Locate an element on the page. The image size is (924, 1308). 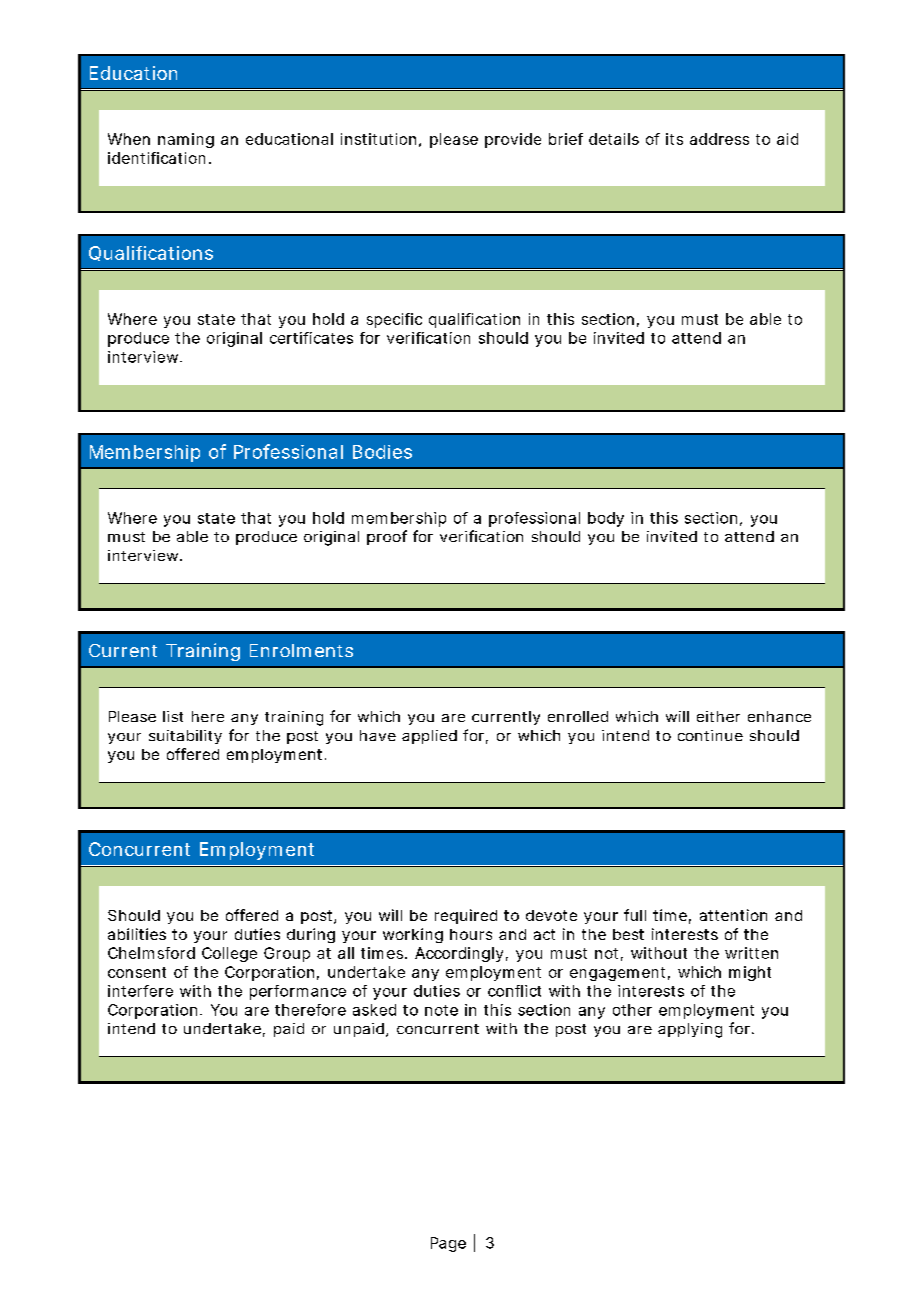
either is located at coordinates (718, 716).
